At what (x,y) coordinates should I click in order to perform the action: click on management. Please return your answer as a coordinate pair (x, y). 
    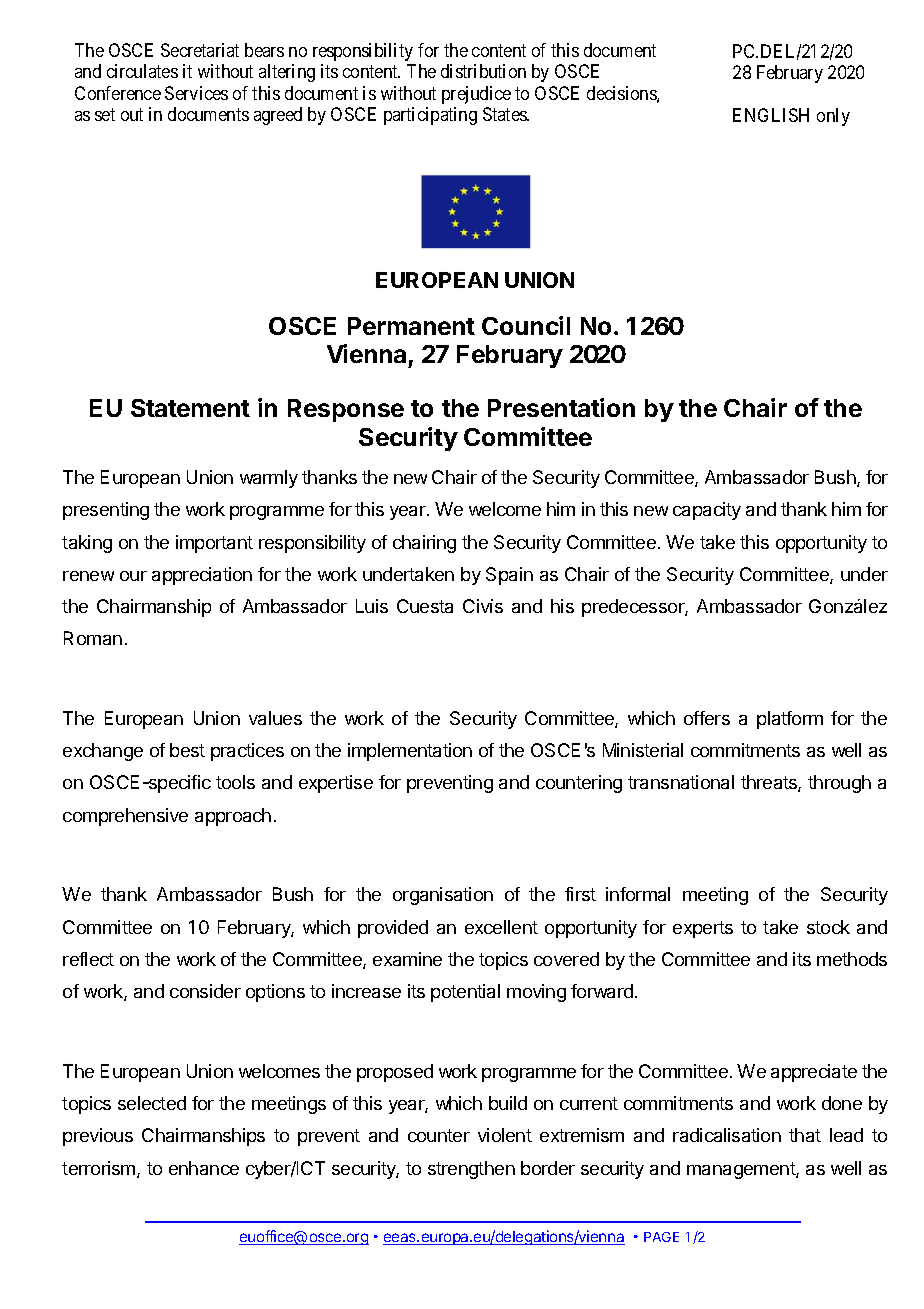
    Looking at the image, I should click on (742, 1170).
